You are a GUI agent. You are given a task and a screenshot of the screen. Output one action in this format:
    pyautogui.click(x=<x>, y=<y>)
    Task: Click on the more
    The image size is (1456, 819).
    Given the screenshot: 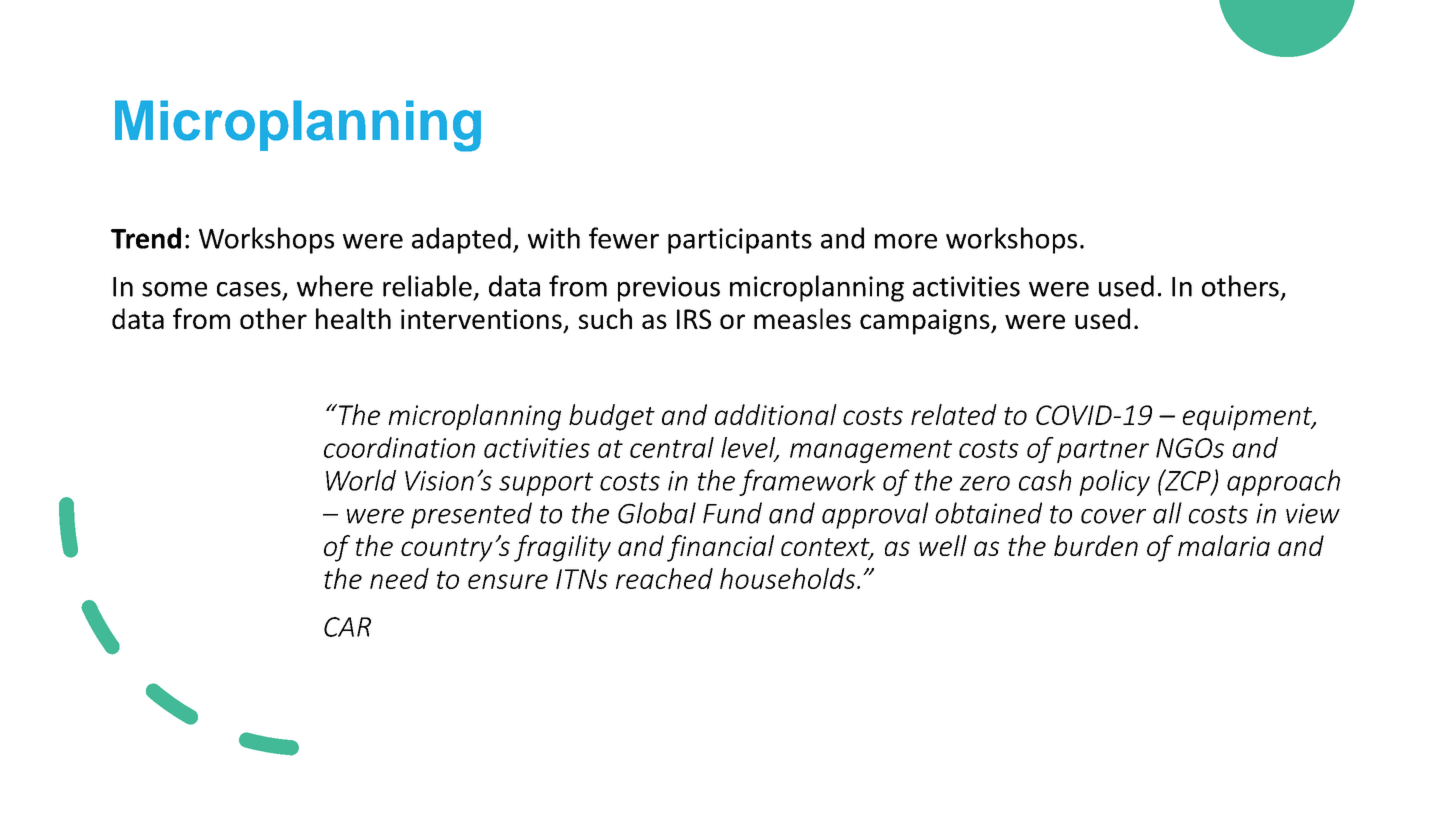 What is the action you would take?
    pyautogui.click(x=906, y=241)
